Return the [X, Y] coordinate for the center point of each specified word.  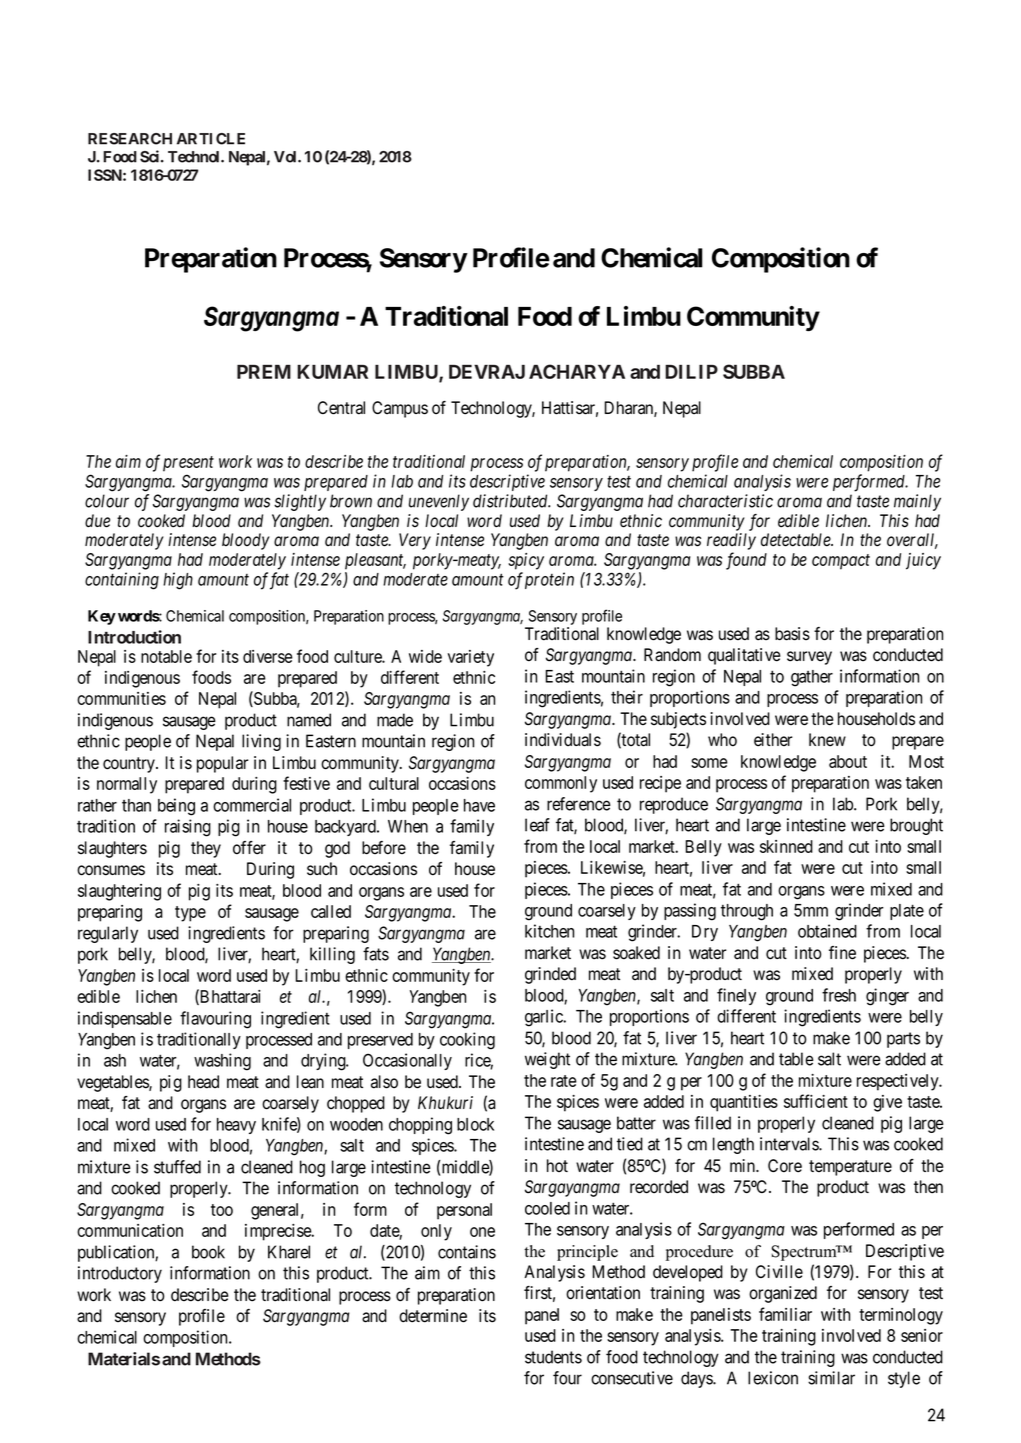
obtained [827, 931]
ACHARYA [577, 371]
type [190, 914]
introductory [120, 1274]
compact [841, 562]
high [178, 581]
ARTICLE [211, 139]
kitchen [549, 931]
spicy [526, 561]
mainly [917, 502]
